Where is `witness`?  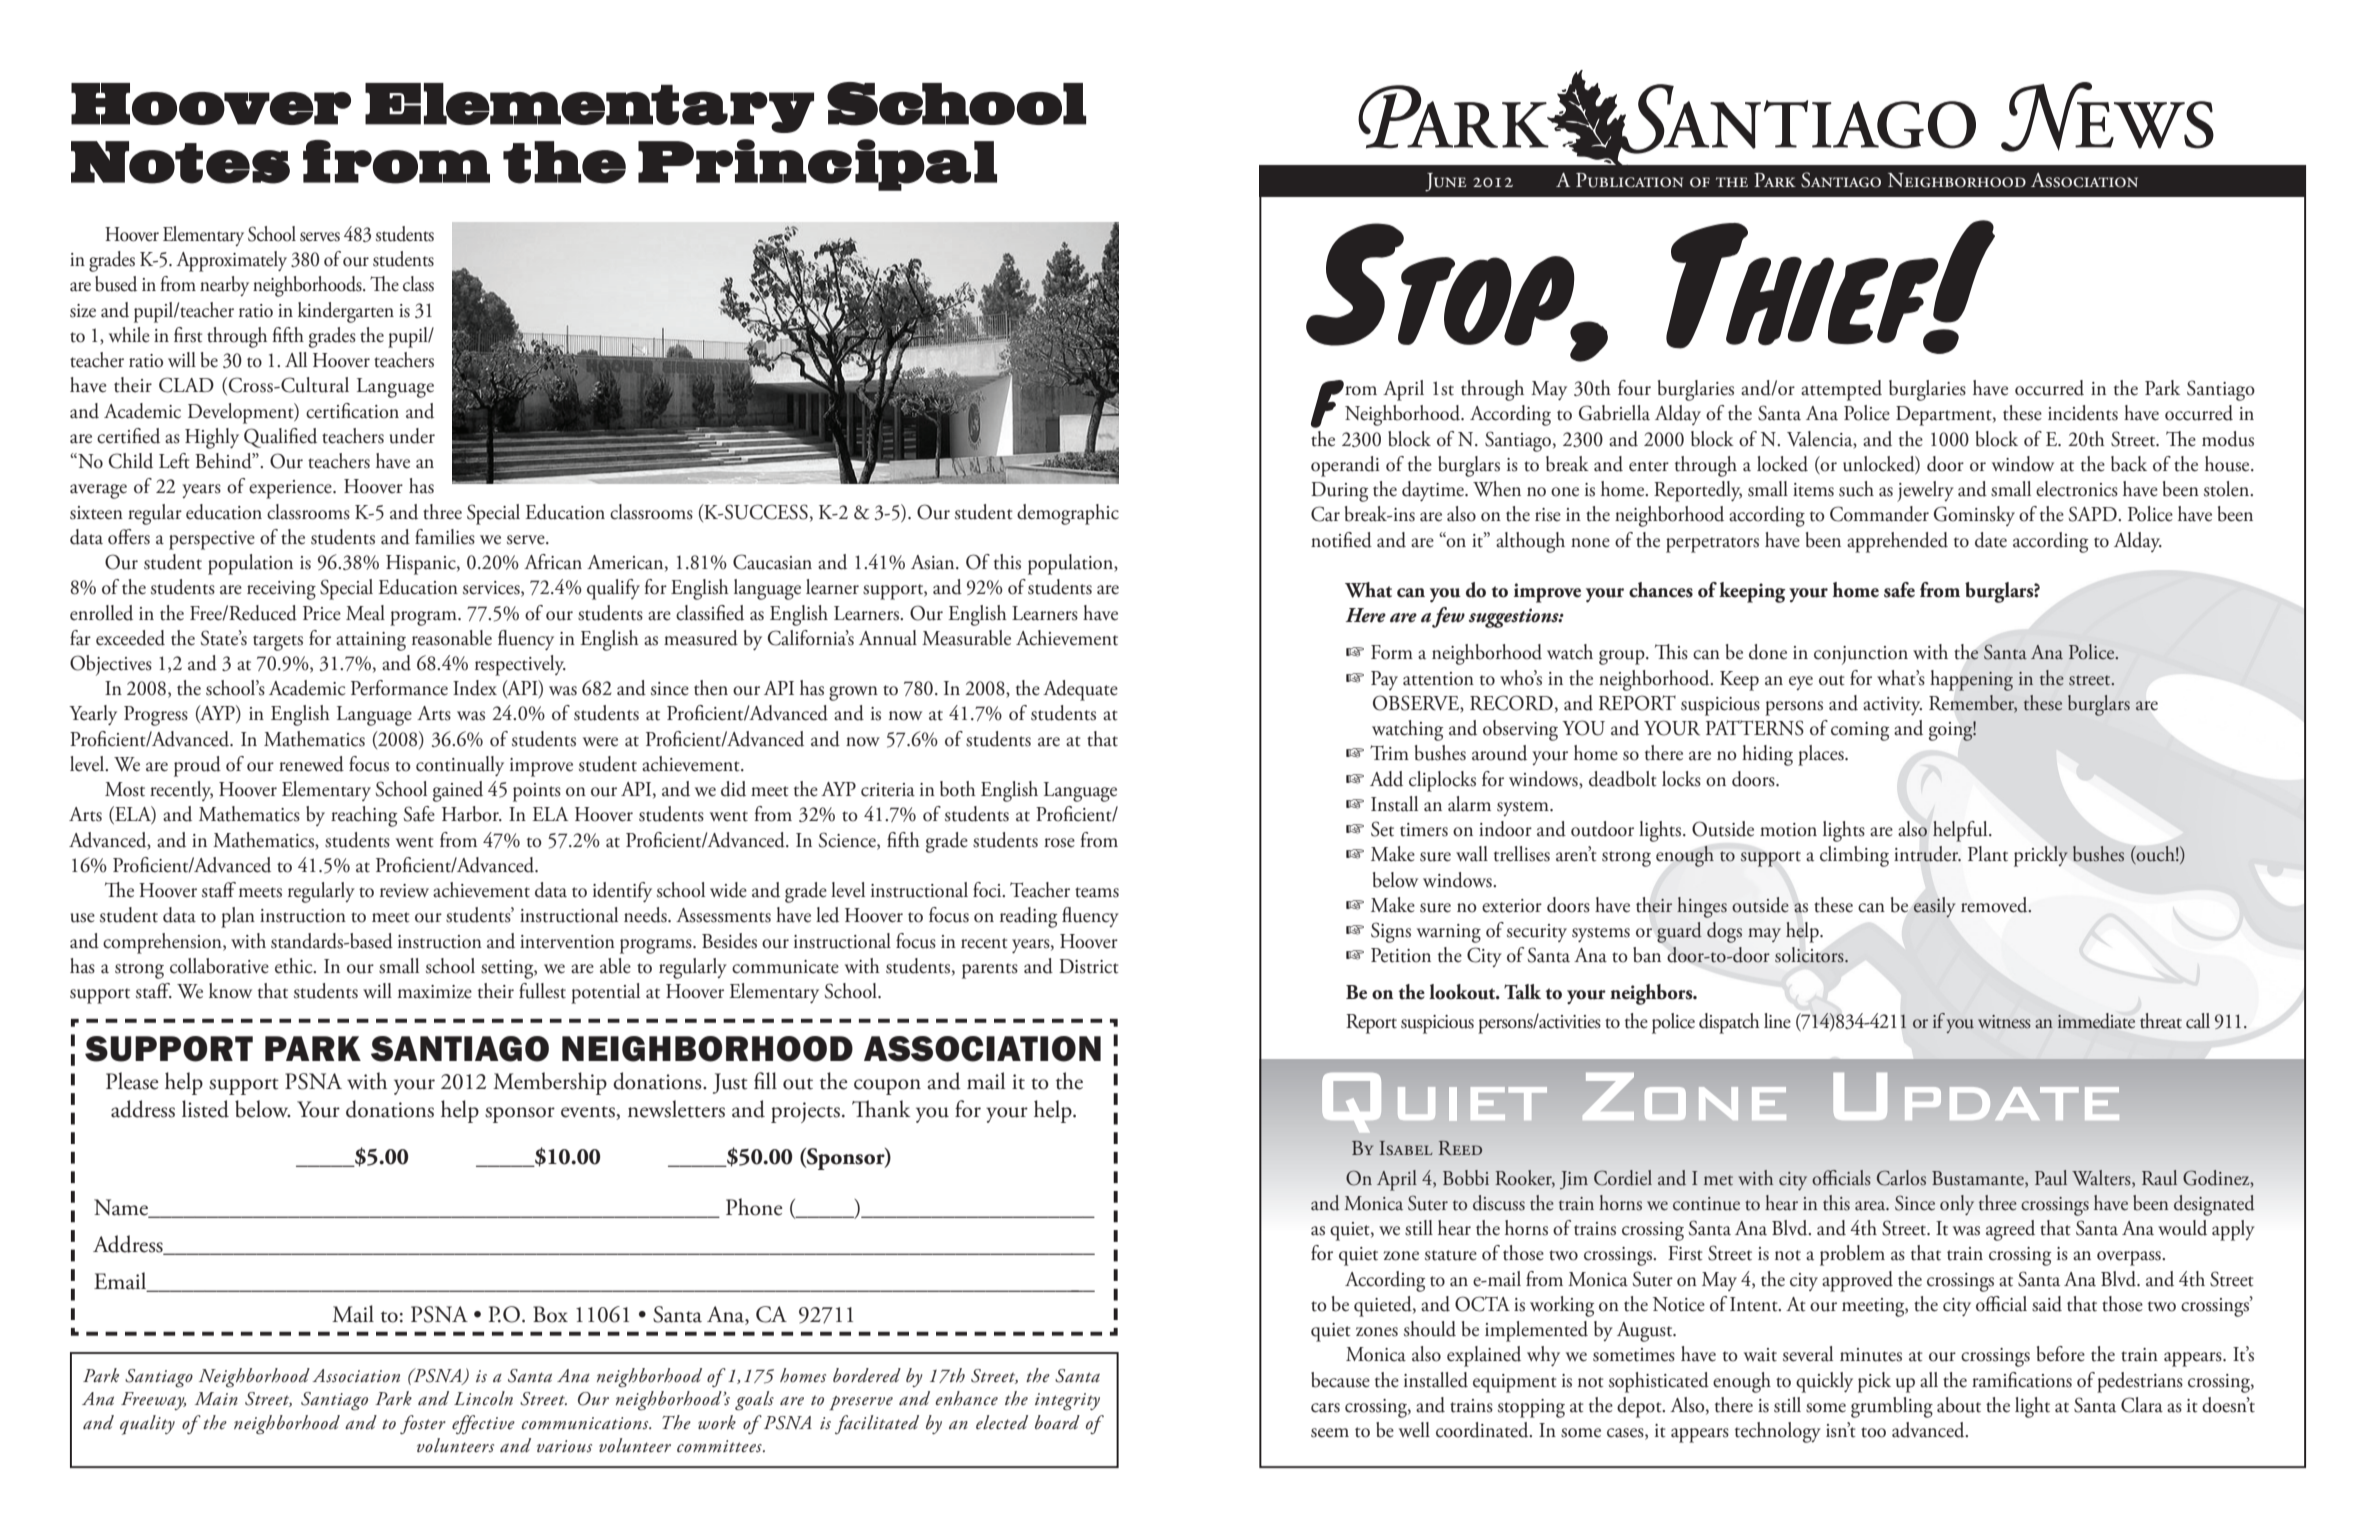 witness is located at coordinates (2004, 1022).
